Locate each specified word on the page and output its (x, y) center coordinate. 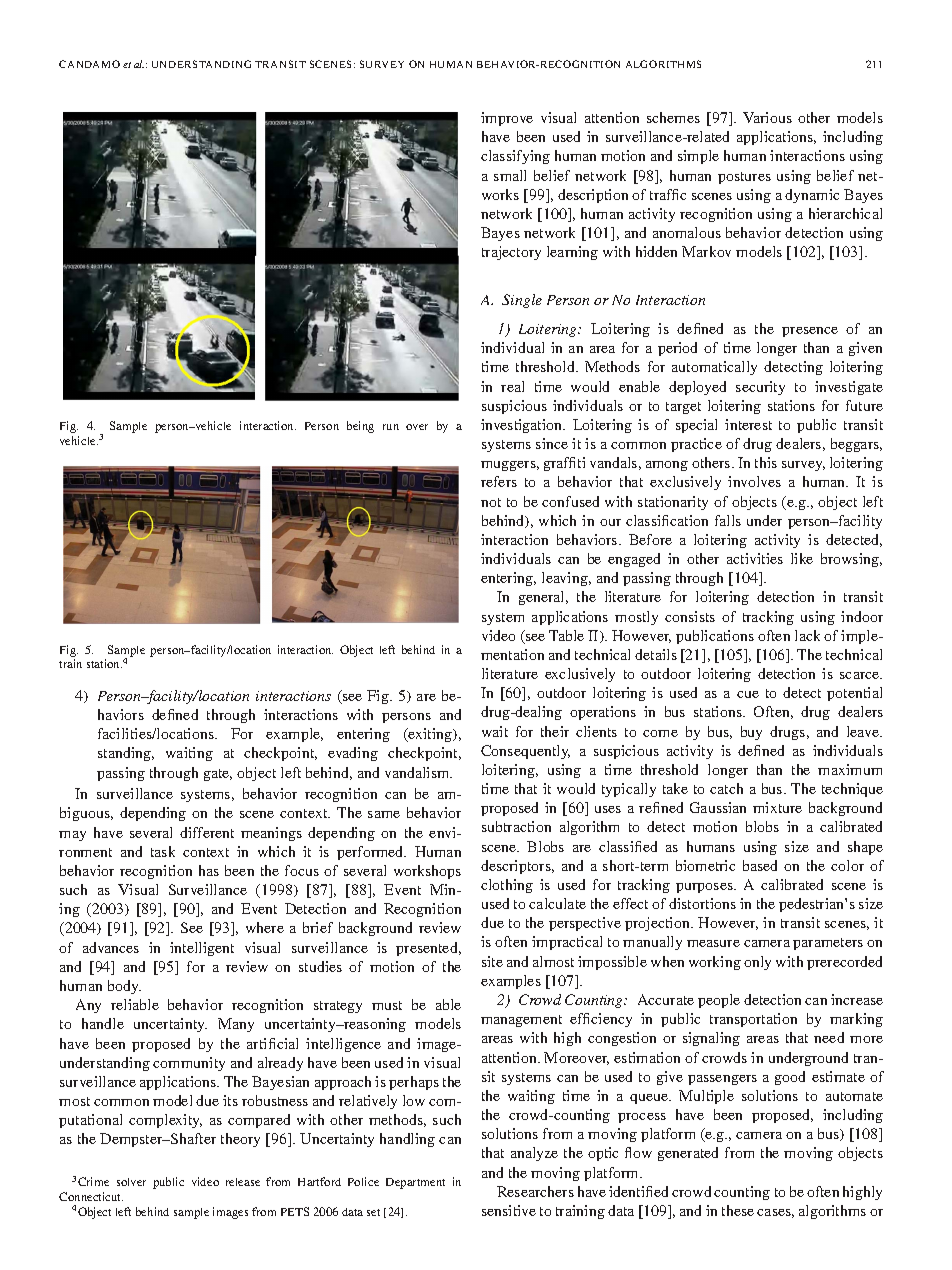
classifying (515, 157)
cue (748, 694)
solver (131, 1182)
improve (507, 119)
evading (353, 754)
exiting (431, 735)
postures (744, 178)
